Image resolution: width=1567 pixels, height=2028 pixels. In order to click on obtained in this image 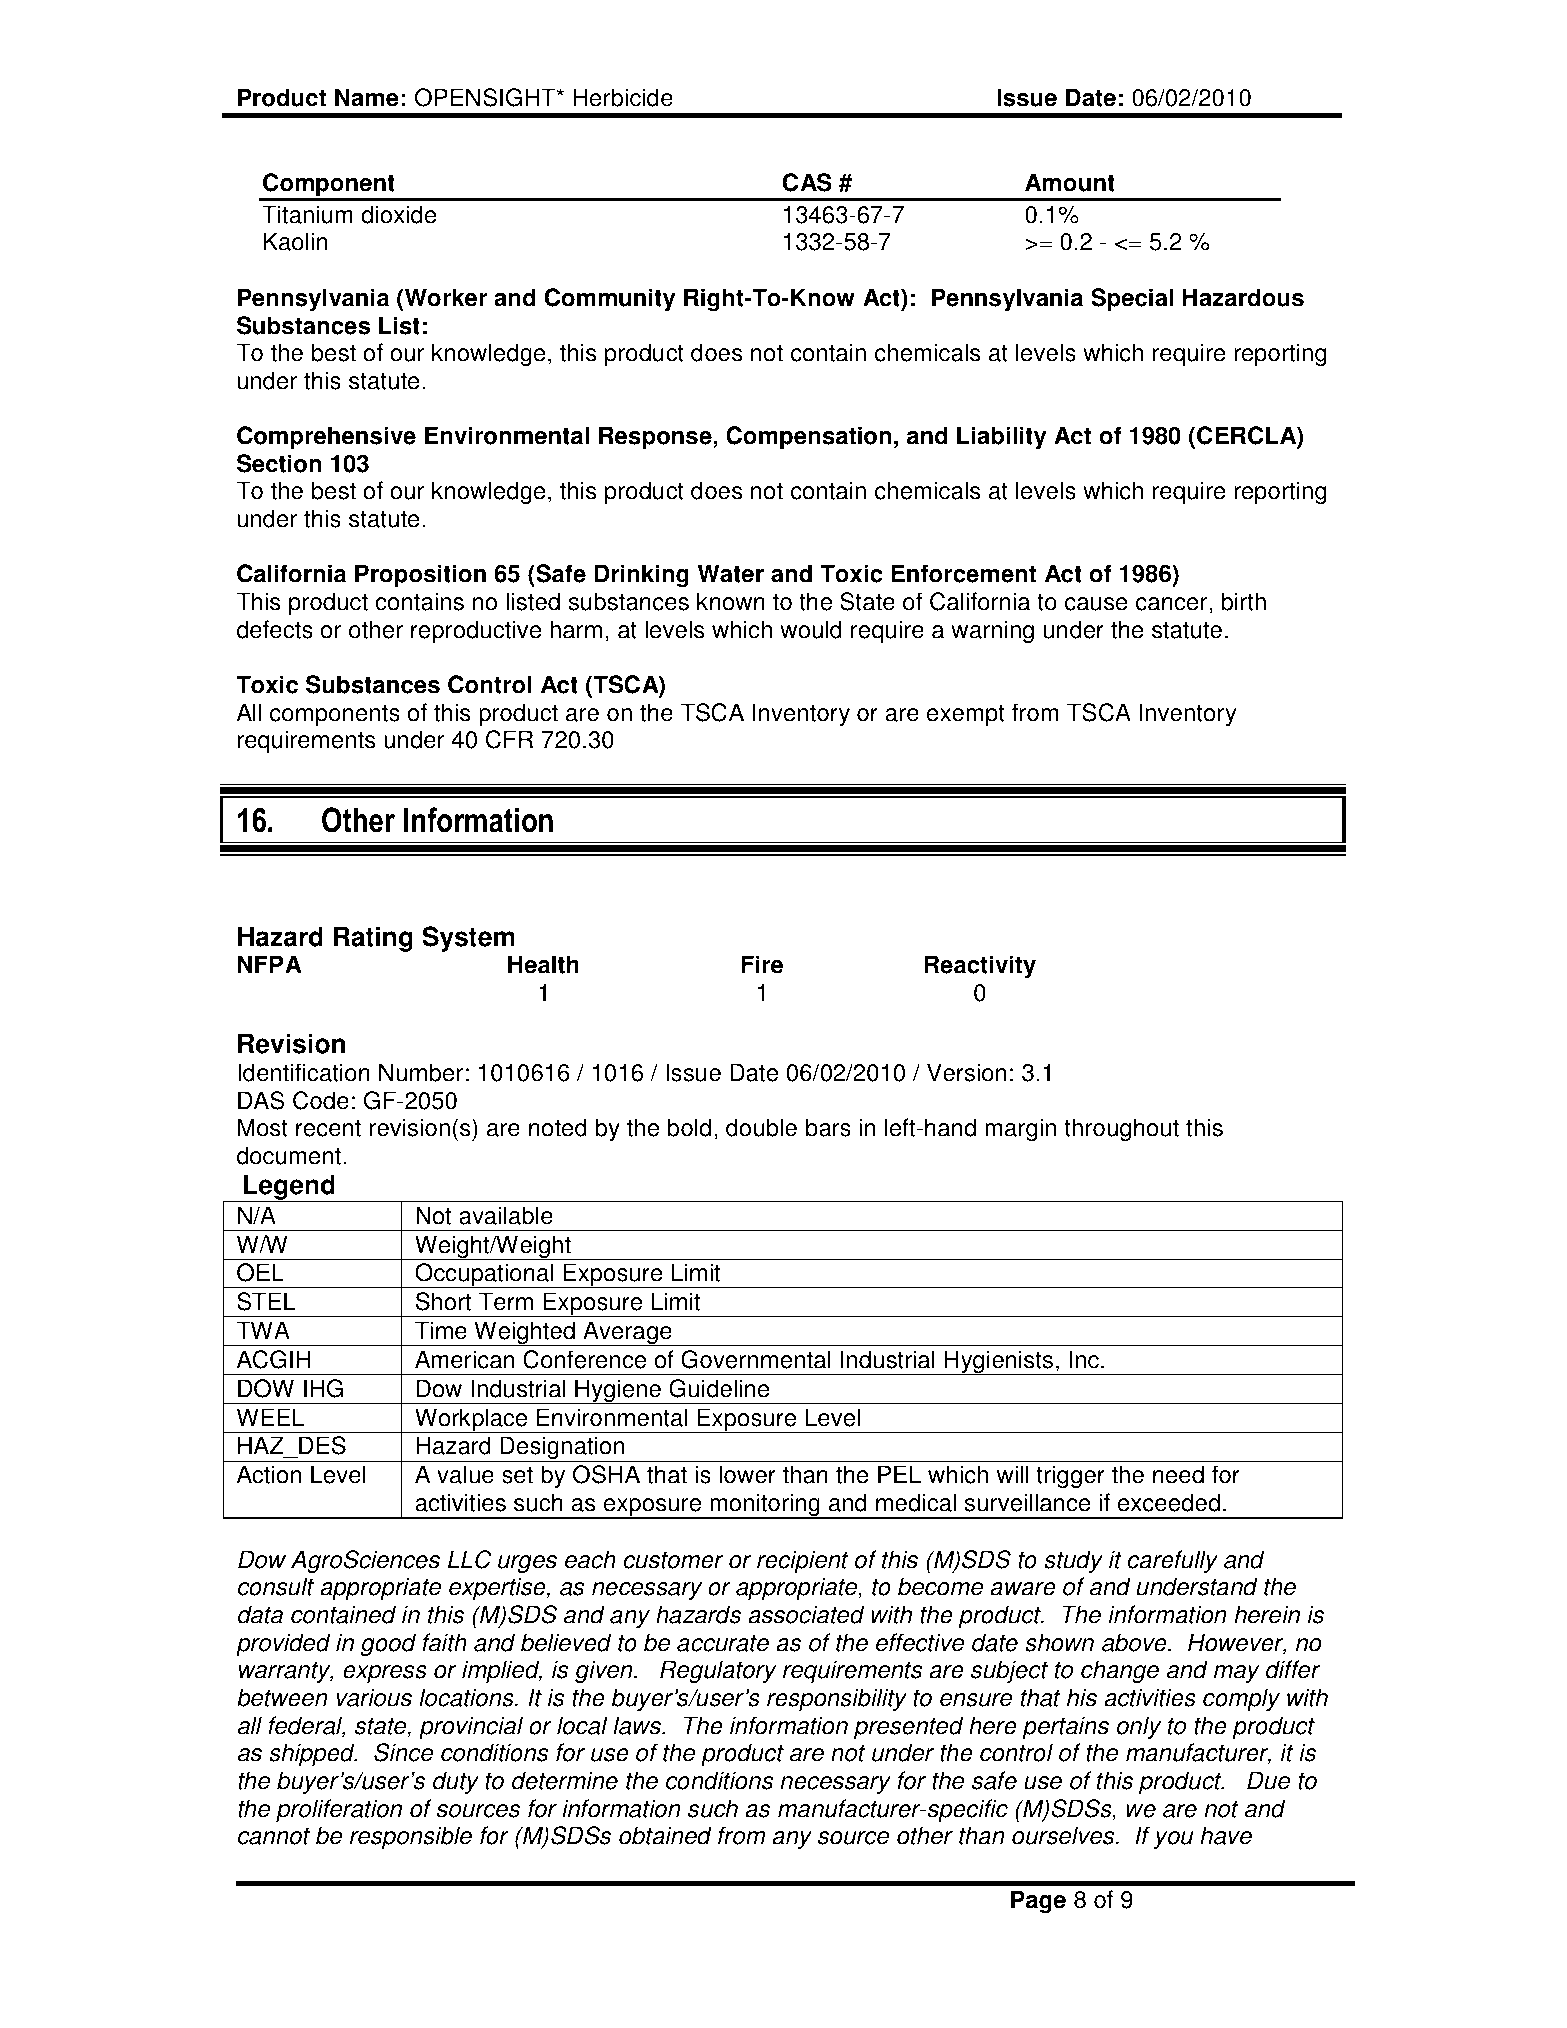, I will do `click(665, 1835)`.
